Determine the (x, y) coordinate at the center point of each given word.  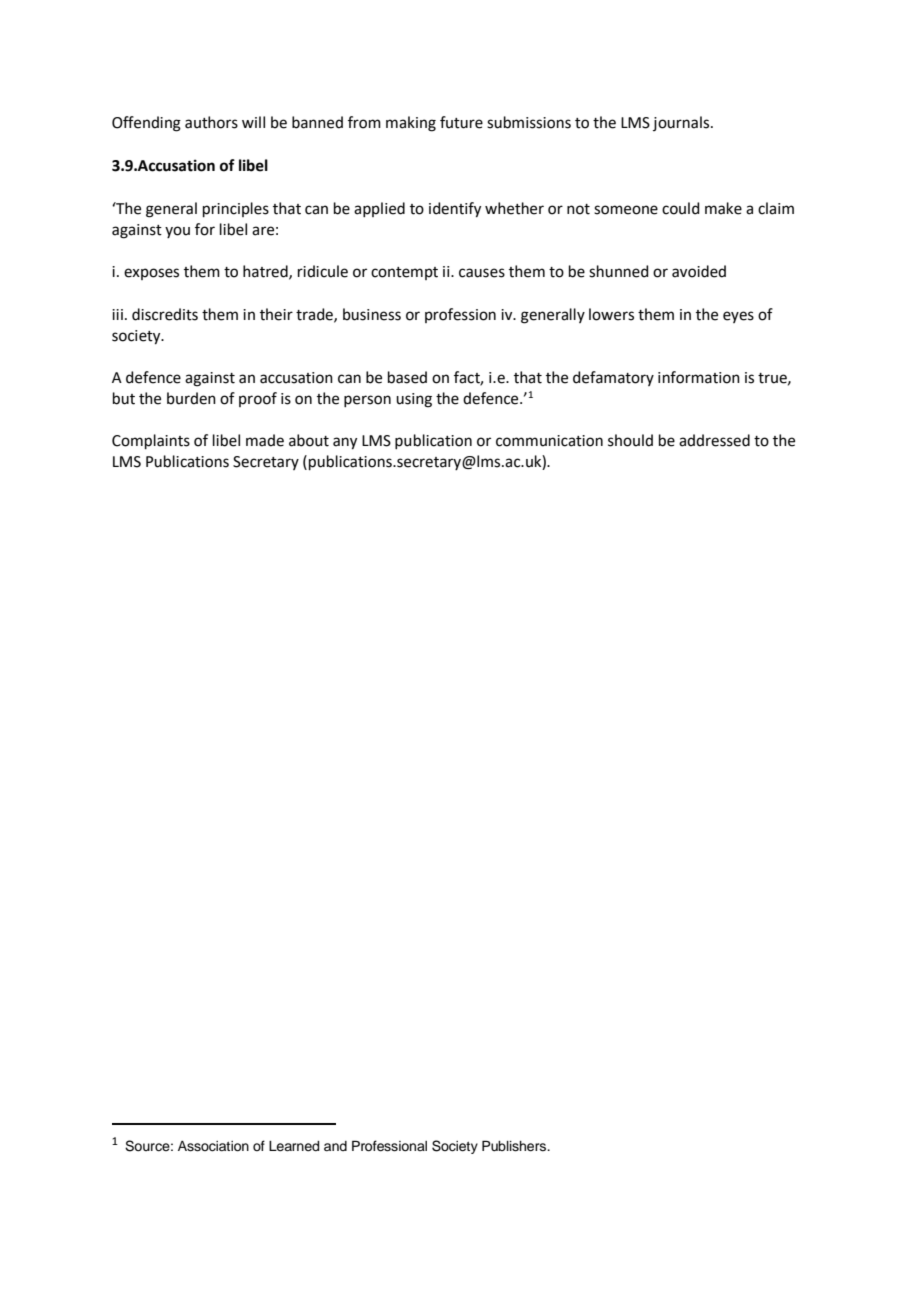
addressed (714, 440)
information (699, 377)
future (461, 122)
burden (191, 398)
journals (682, 123)
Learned (294, 1146)
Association (213, 1146)
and (335, 1146)
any (345, 443)
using (414, 400)
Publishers (515, 1146)
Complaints (151, 441)
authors (211, 122)
